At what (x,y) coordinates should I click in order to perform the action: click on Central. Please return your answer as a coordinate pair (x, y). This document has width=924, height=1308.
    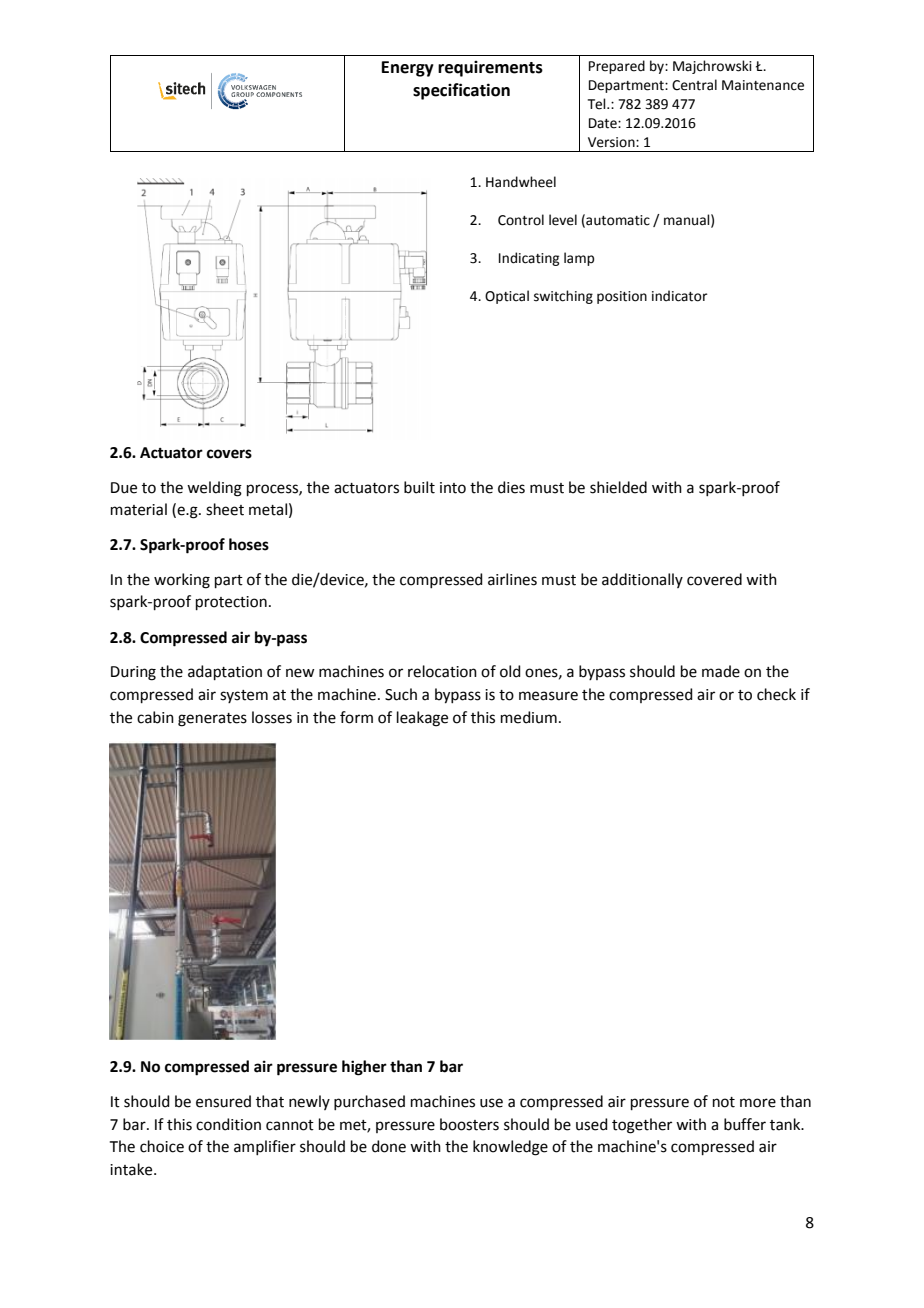
    Looking at the image, I should click on (694, 85).
